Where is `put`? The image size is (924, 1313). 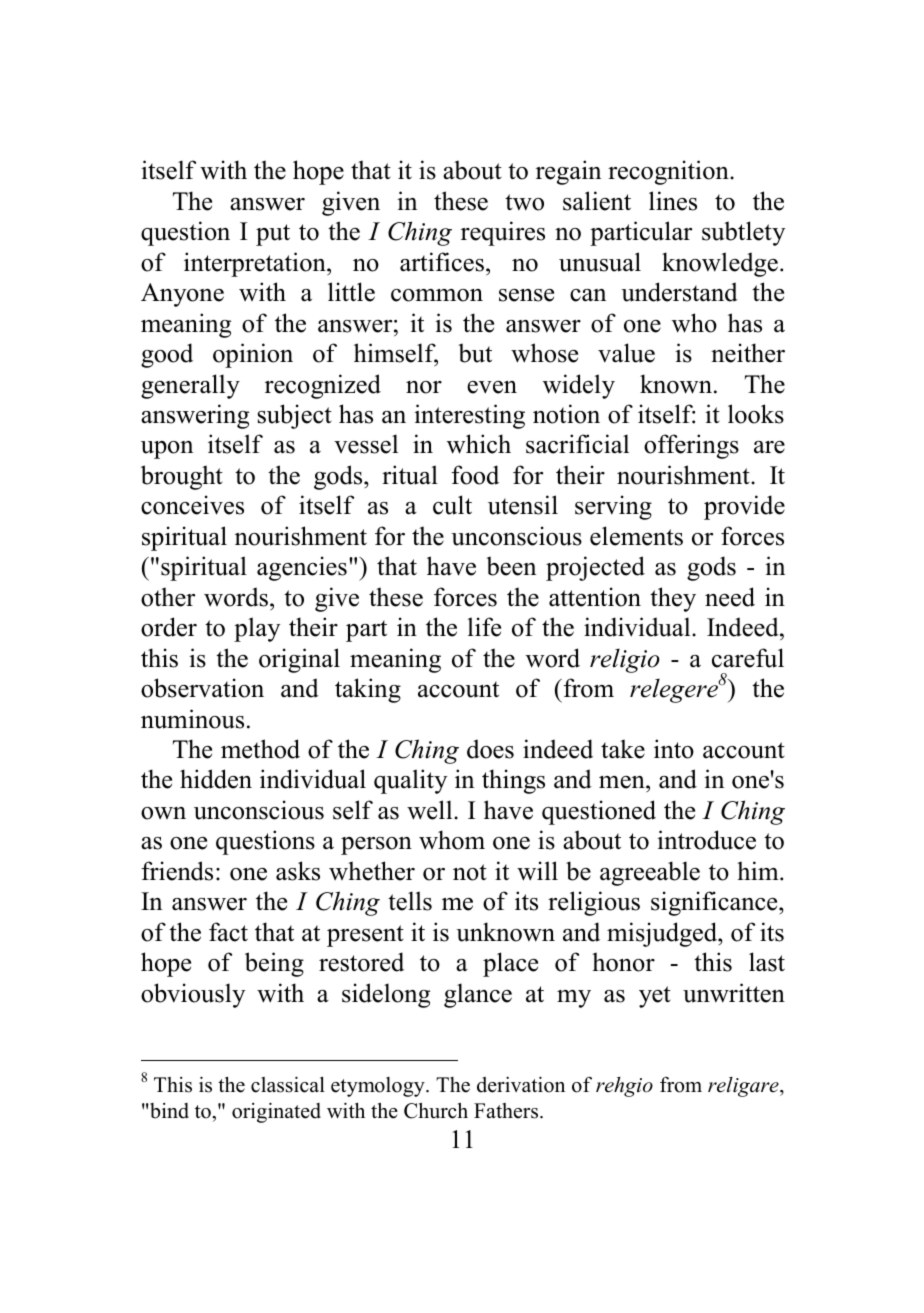 put is located at coordinates (273, 235).
